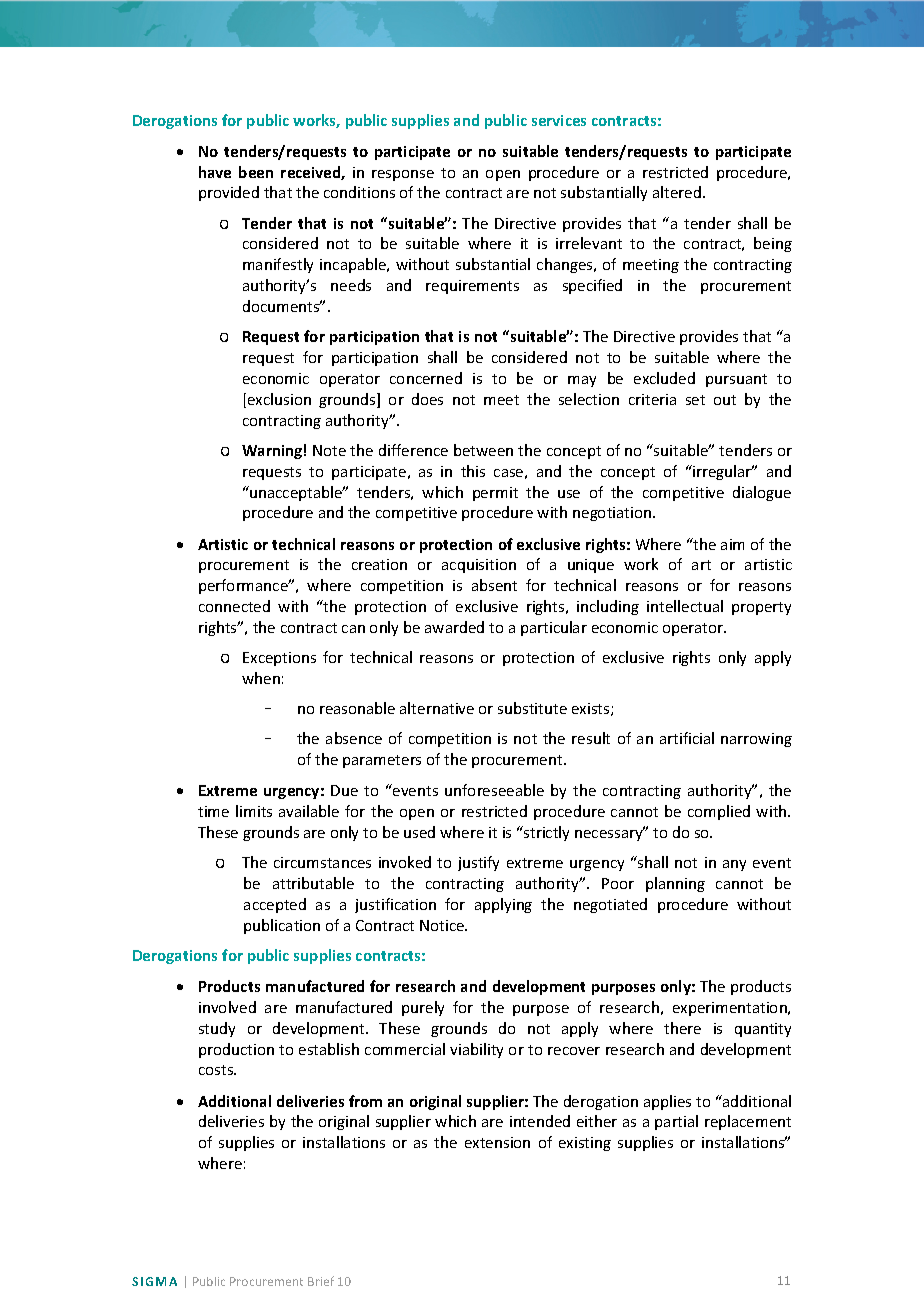  Describe the element at coordinates (321, 1281) in the image. I see `Brief` at that location.
